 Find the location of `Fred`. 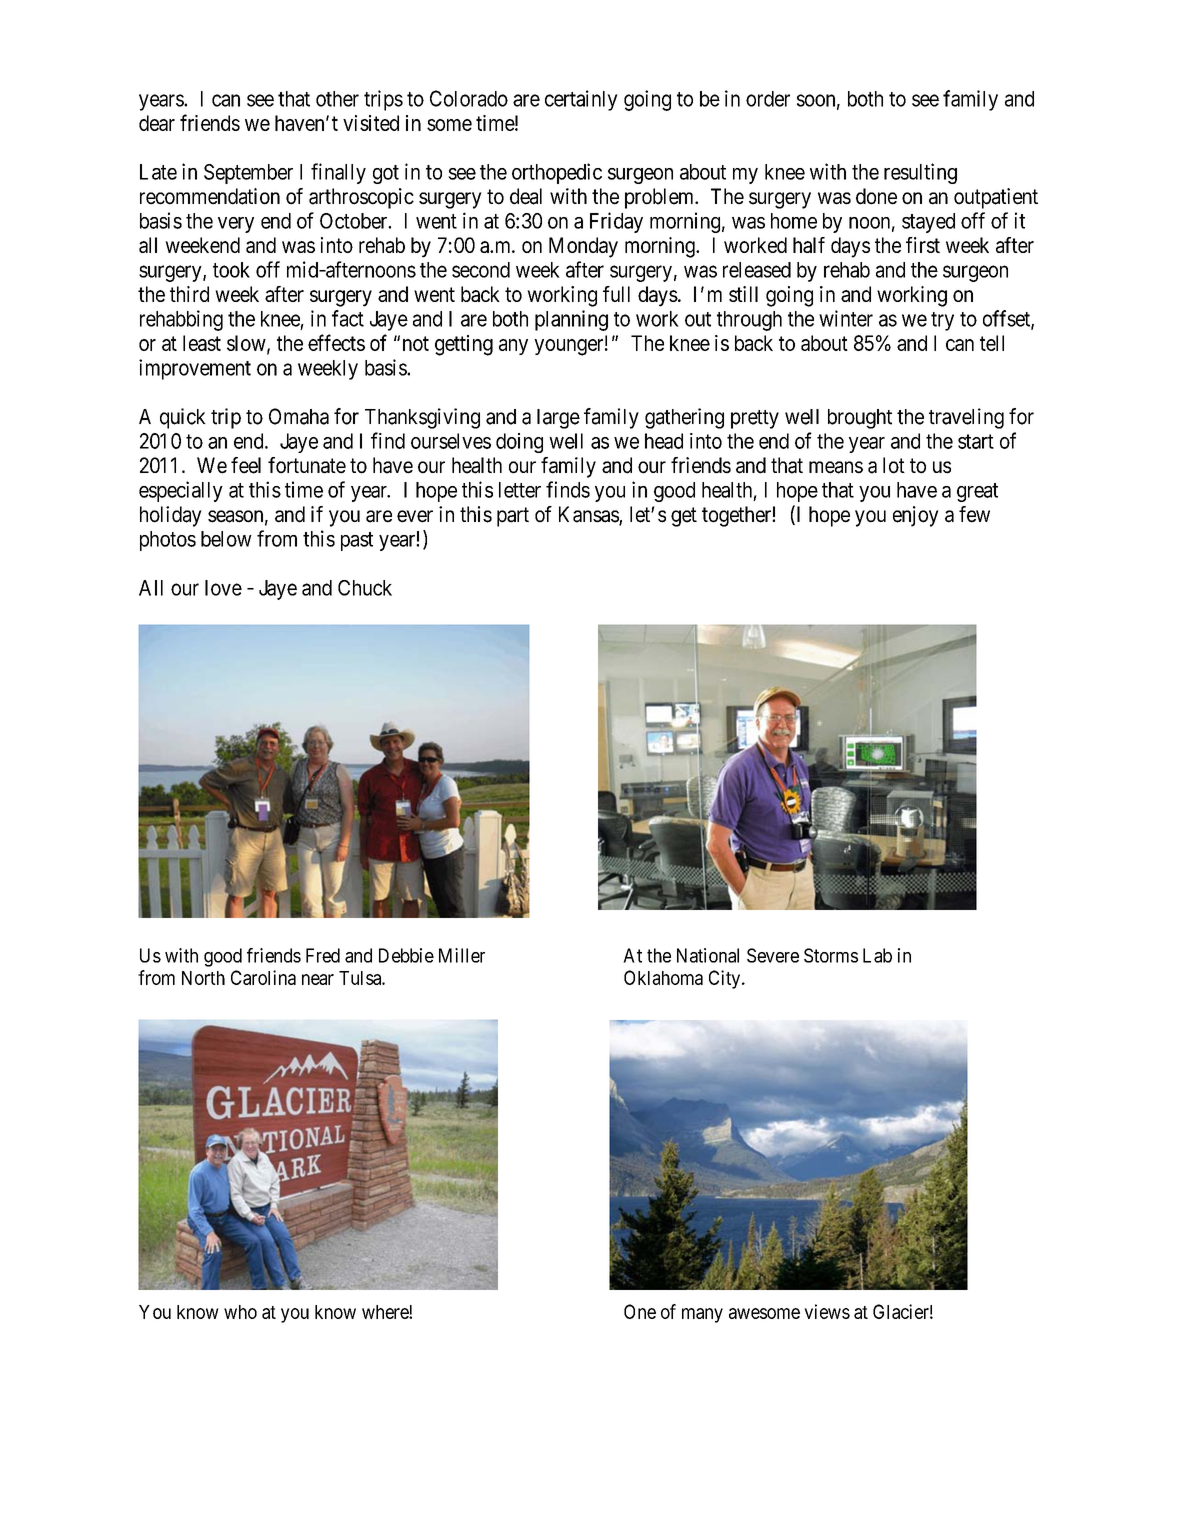

Fred is located at coordinates (323, 955).
